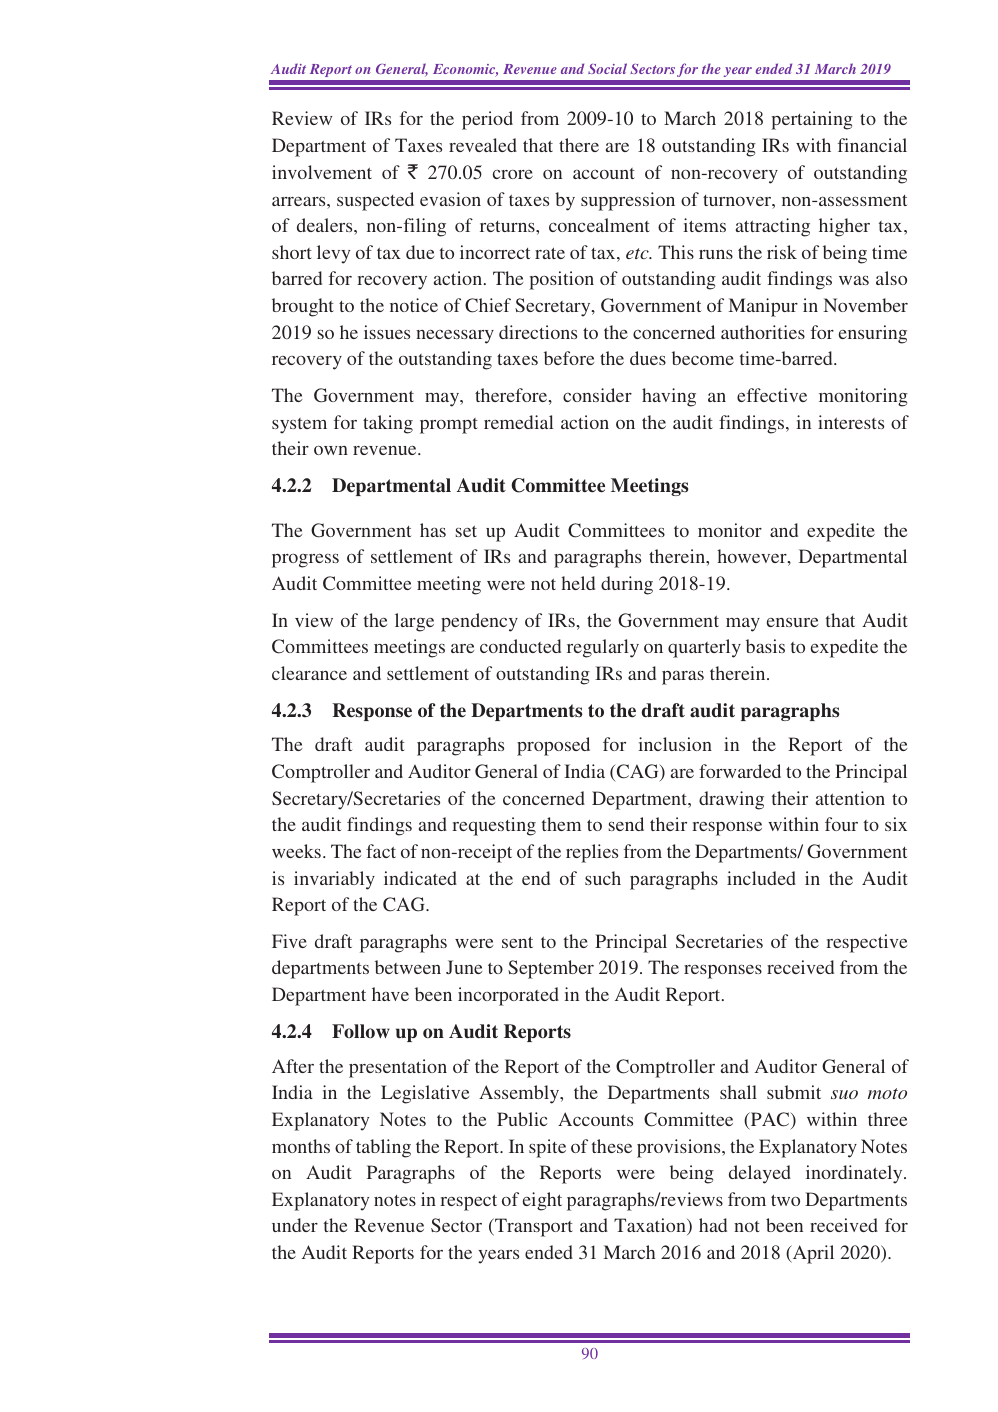 The image size is (998, 1412). What do you see at coordinates (592, 853) in the screenshot?
I see `replies` at bounding box center [592, 853].
